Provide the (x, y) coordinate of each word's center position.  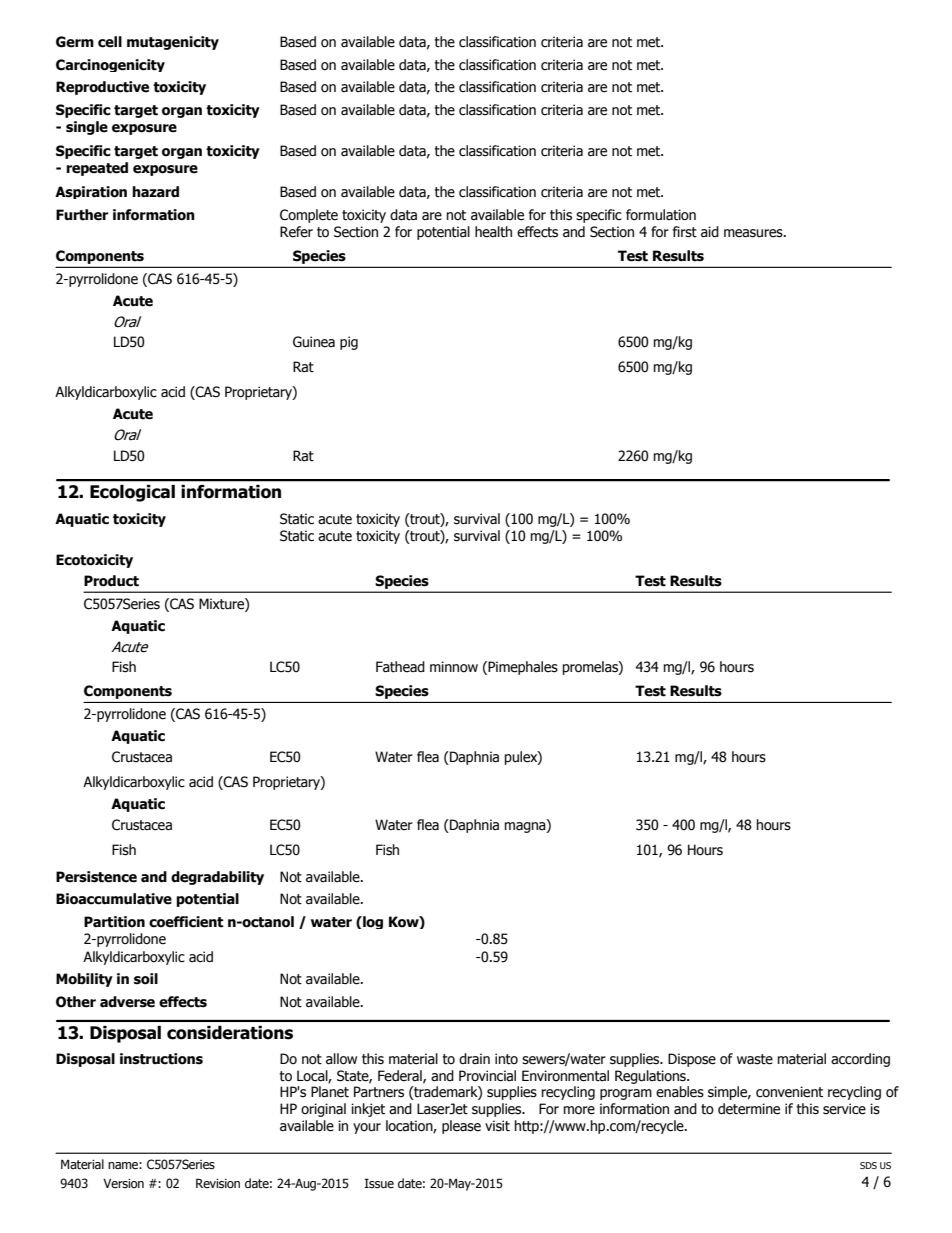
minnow (454, 667)
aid (710, 232)
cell (110, 42)
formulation (661, 215)
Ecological (132, 493)
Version (123, 1183)
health (493, 232)
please (461, 1127)
